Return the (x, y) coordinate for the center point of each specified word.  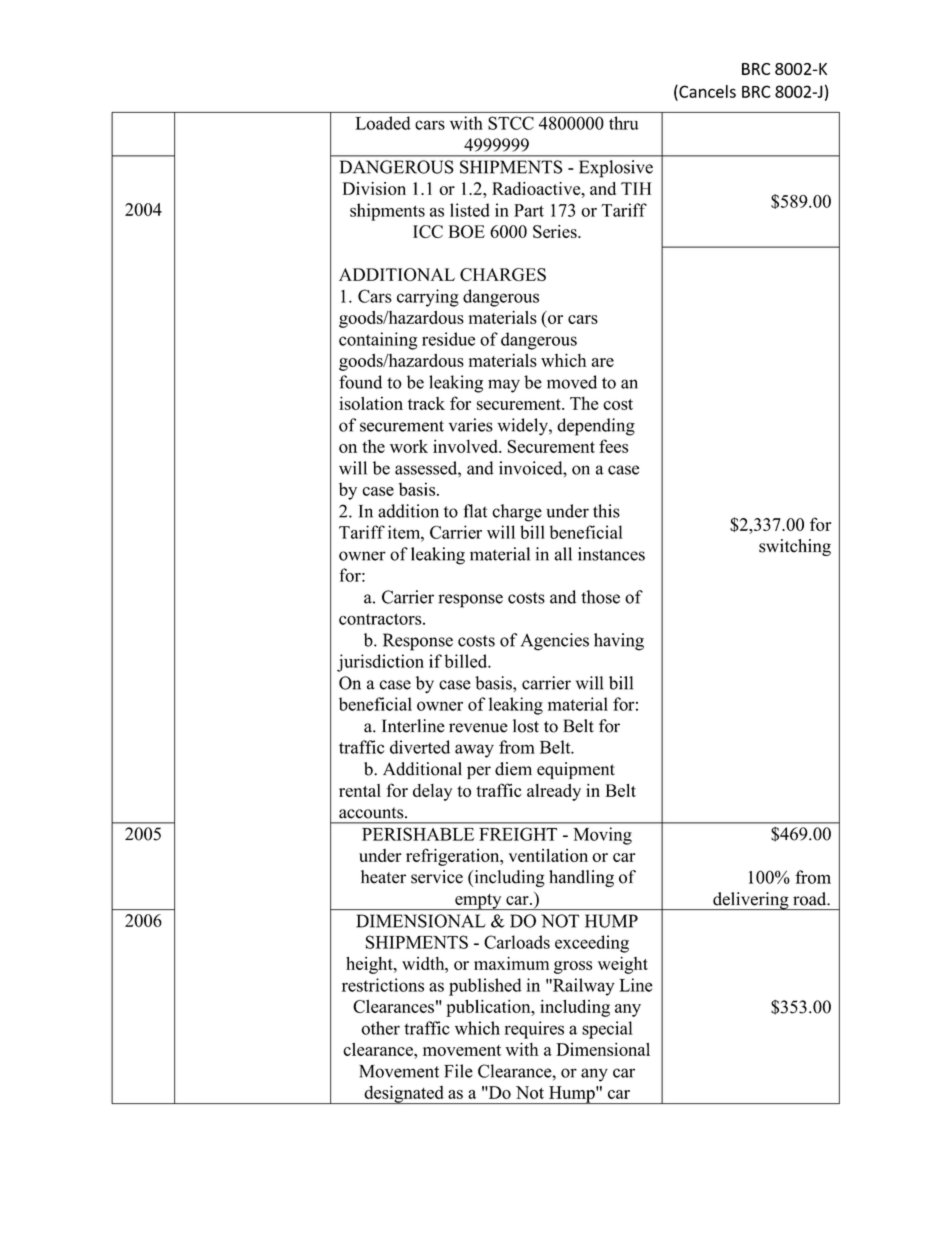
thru (623, 123)
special (607, 1030)
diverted (420, 747)
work (409, 446)
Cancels (706, 92)
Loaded (383, 123)
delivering (751, 901)
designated (404, 1094)
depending (596, 427)
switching (795, 547)
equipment (576, 770)
